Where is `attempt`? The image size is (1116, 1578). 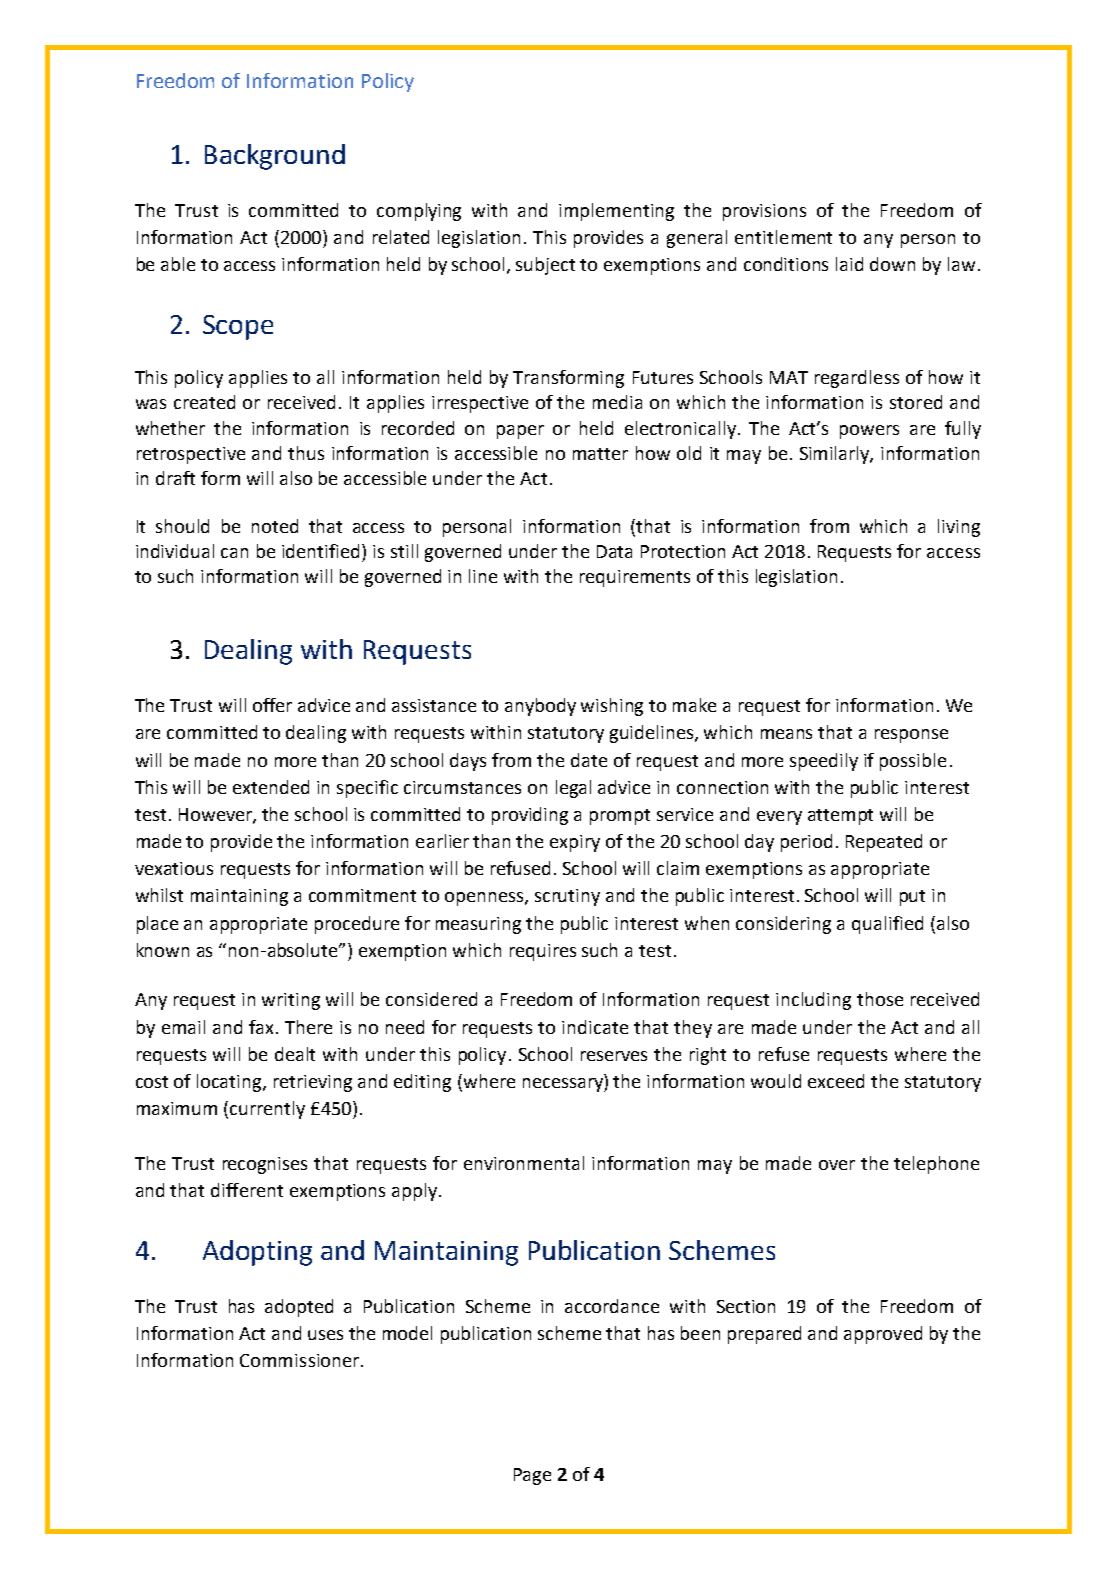 attempt is located at coordinates (840, 817).
